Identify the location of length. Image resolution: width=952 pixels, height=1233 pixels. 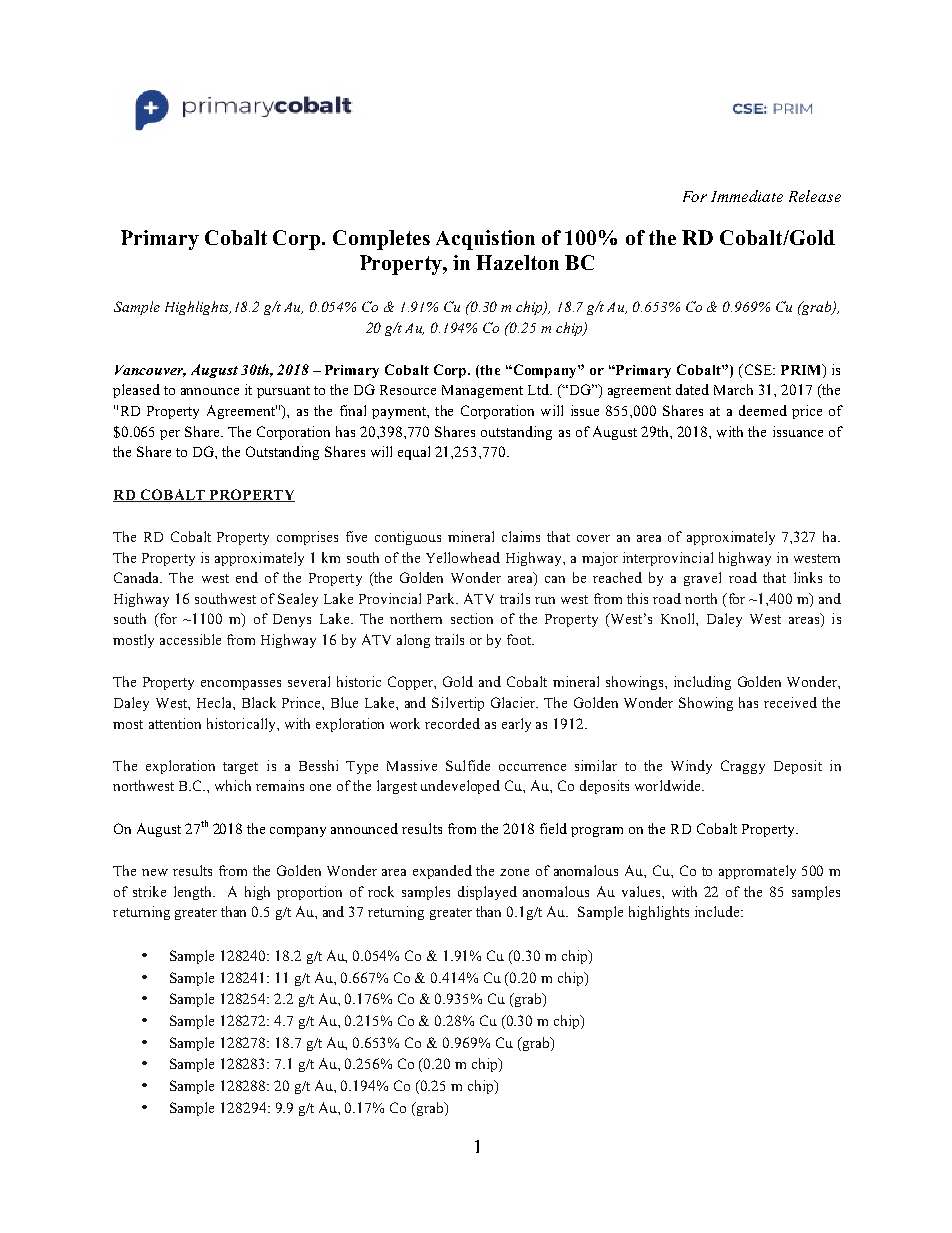
(194, 893).
